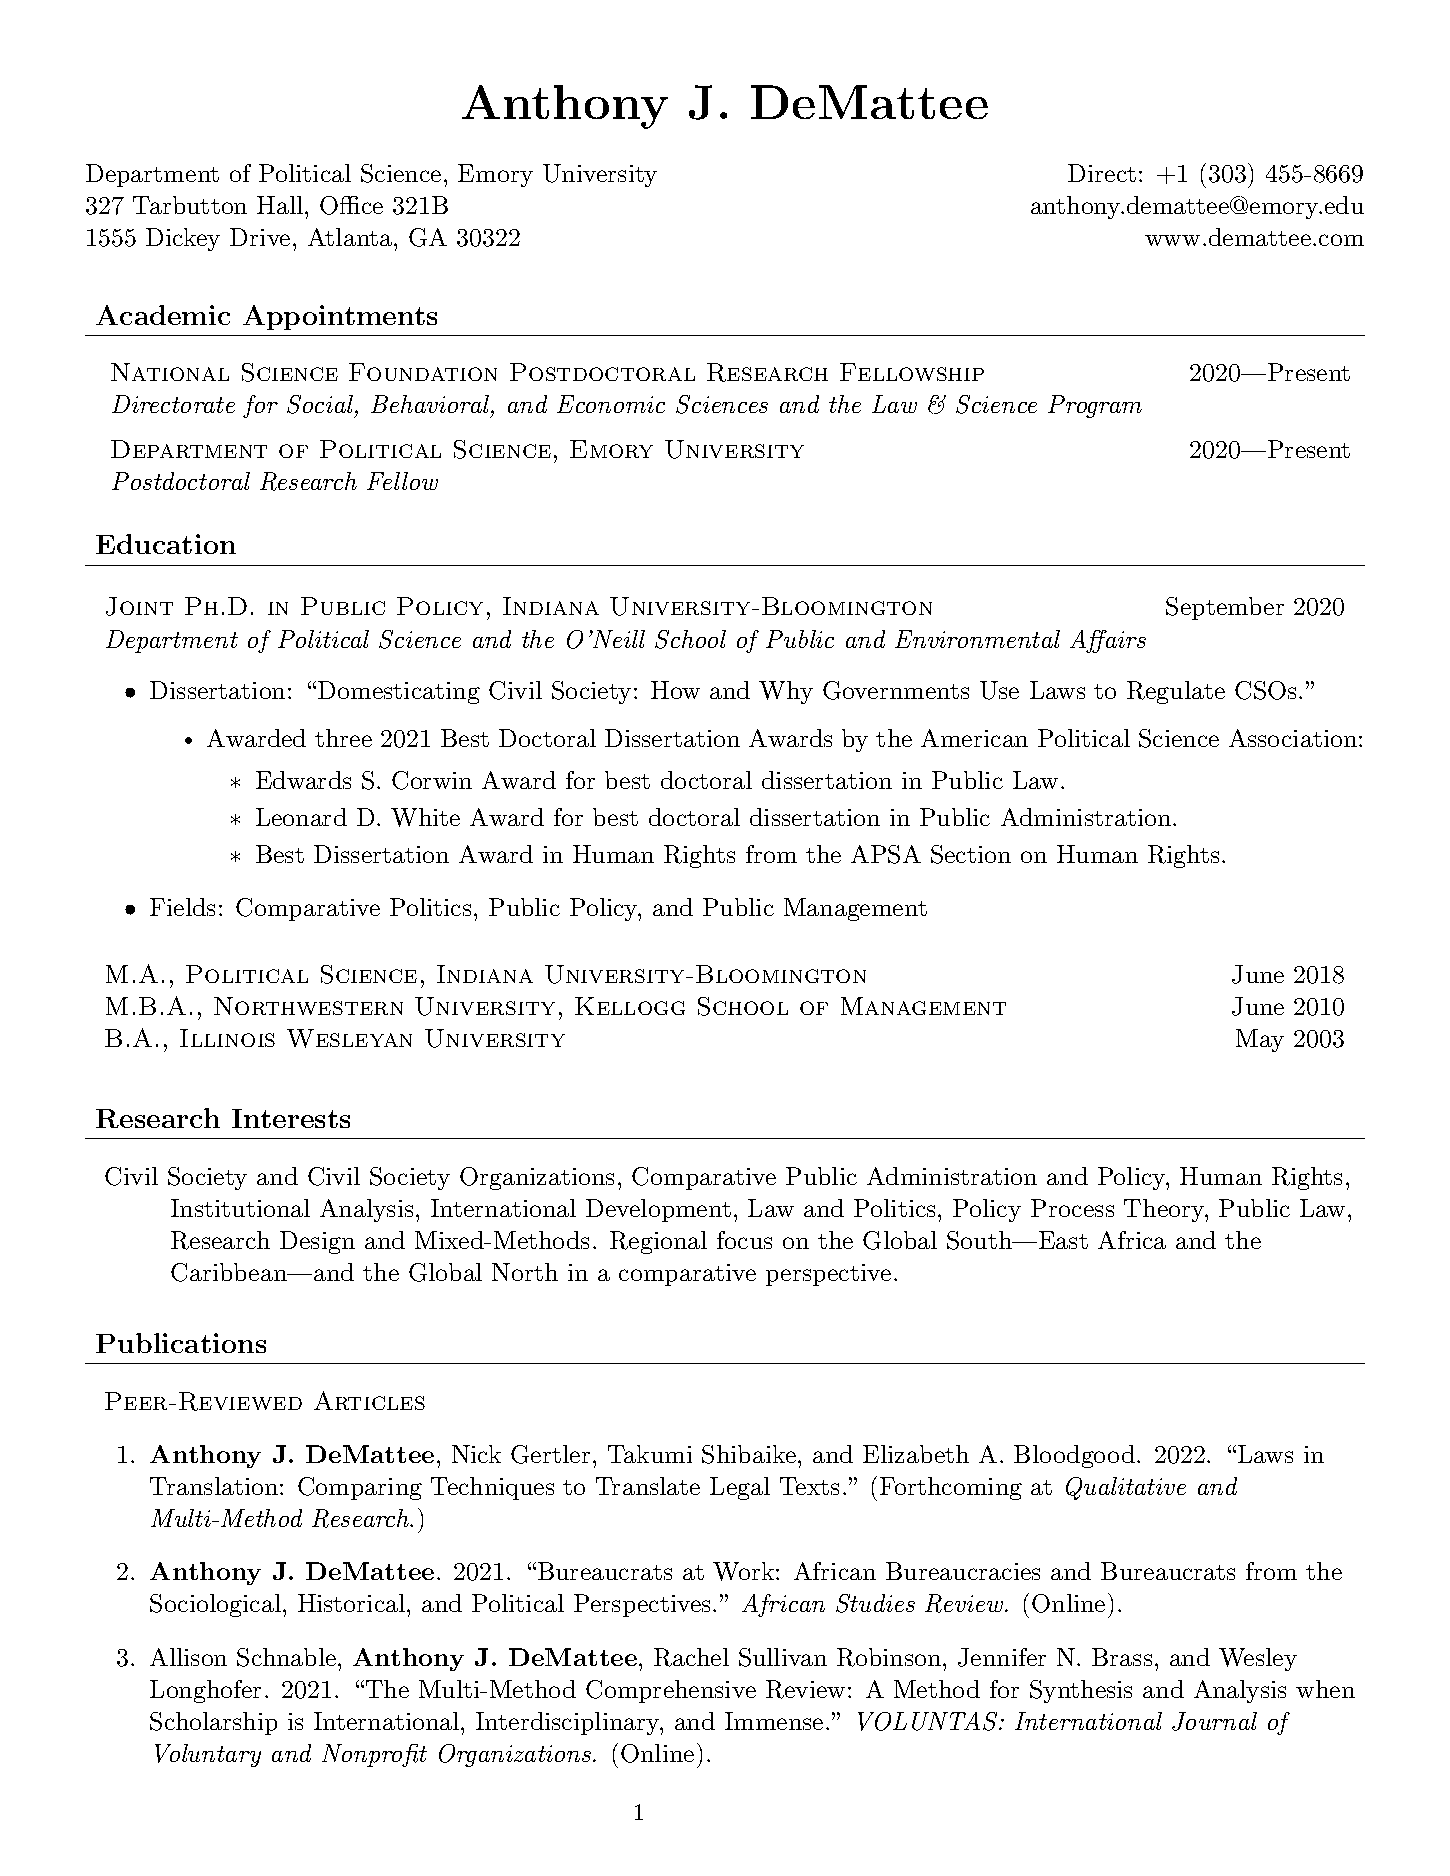 Image resolution: width=1450 pixels, height=1876 pixels. What do you see at coordinates (1176, 692) in the document?
I see `Regulate` at bounding box center [1176, 692].
